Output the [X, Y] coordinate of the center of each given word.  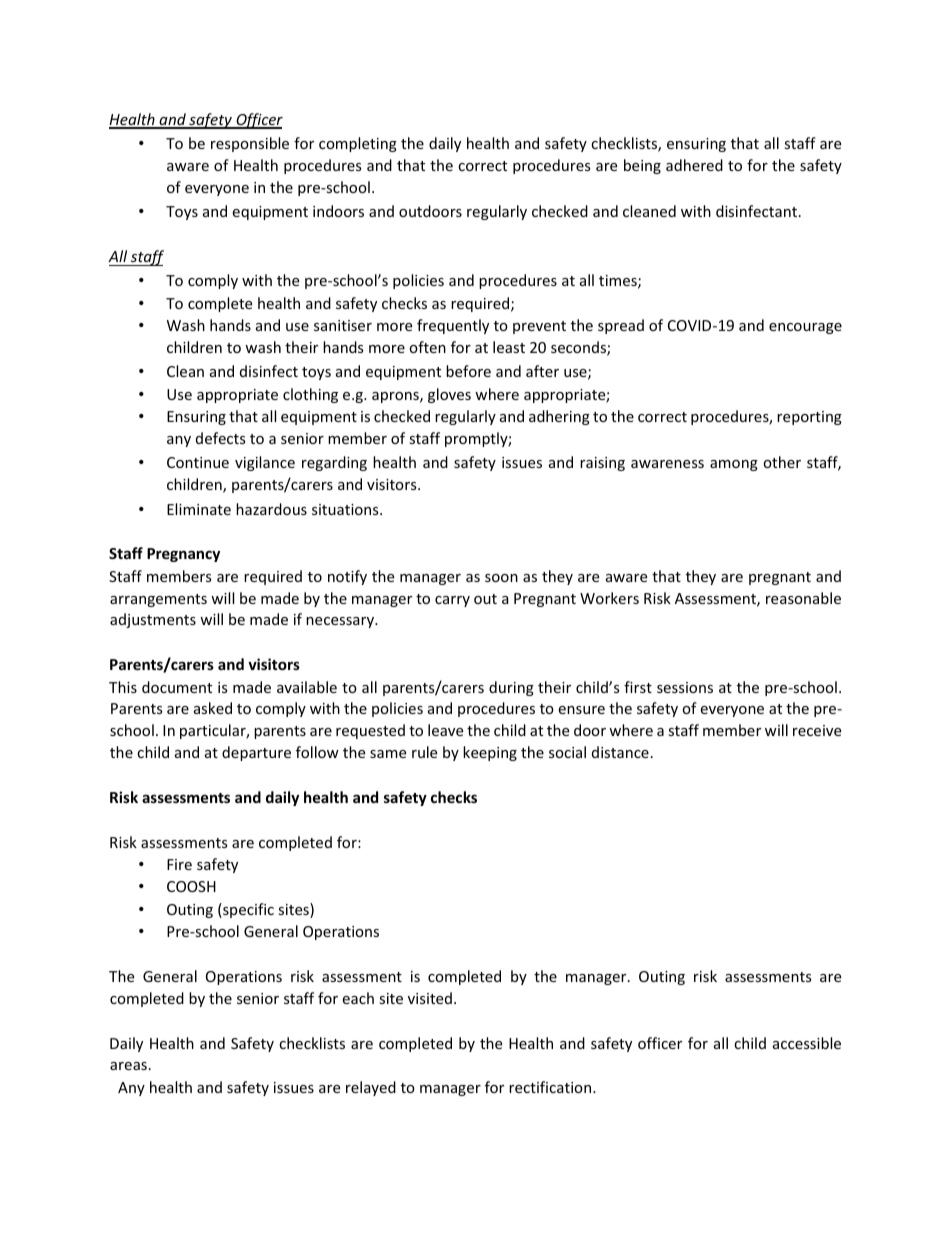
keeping [490, 753]
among [734, 465]
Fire [179, 864]
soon [501, 578]
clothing [310, 395]
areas [128, 1066]
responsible [250, 144]
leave [445, 730]
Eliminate [199, 509]
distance [620, 752]
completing [358, 144]
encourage [805, 328]
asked [213, 708]
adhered [694, 165]
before [468, 371]
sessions [685, 687]
